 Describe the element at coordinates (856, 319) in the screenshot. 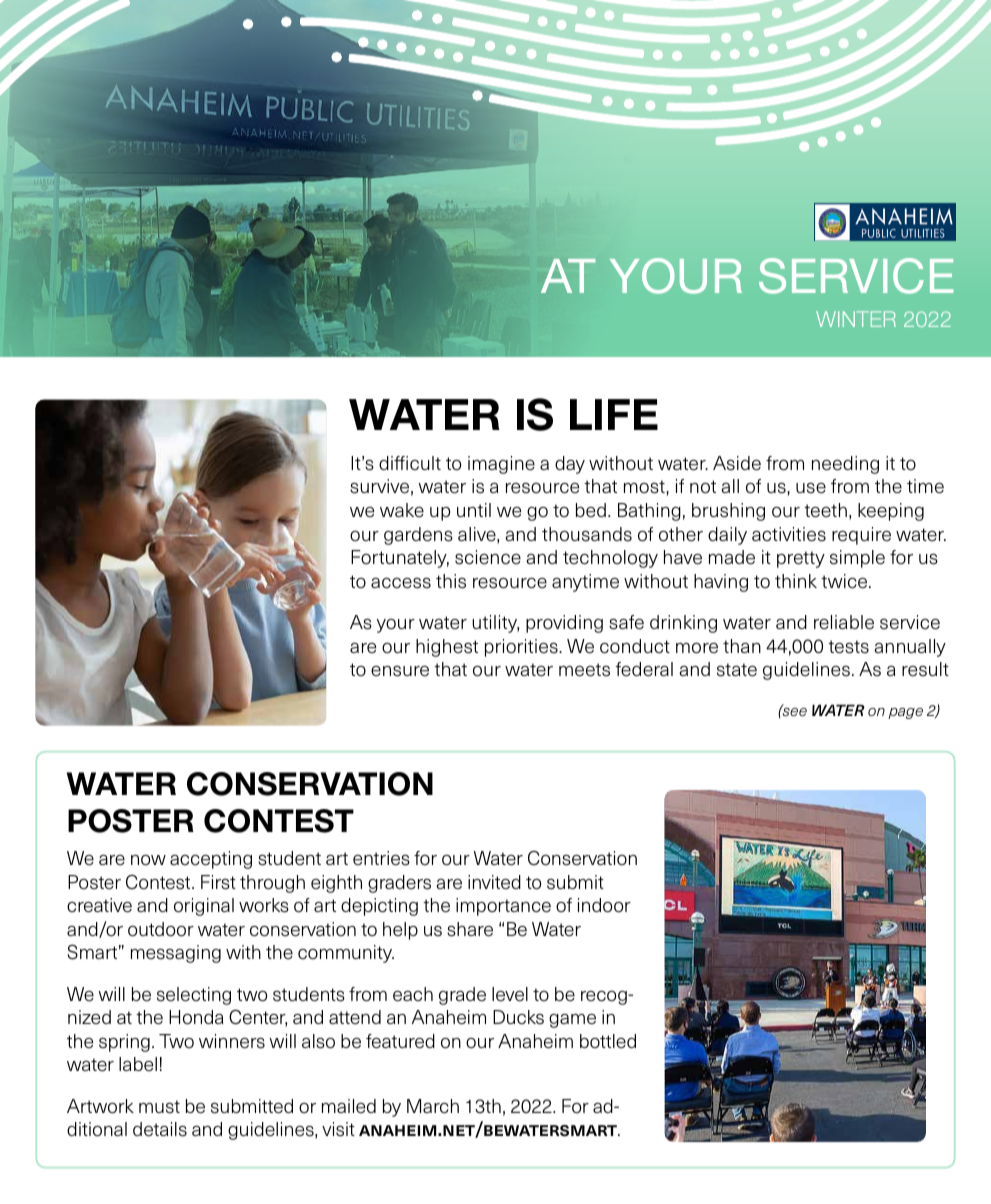

I see `WINTER` at that location.
